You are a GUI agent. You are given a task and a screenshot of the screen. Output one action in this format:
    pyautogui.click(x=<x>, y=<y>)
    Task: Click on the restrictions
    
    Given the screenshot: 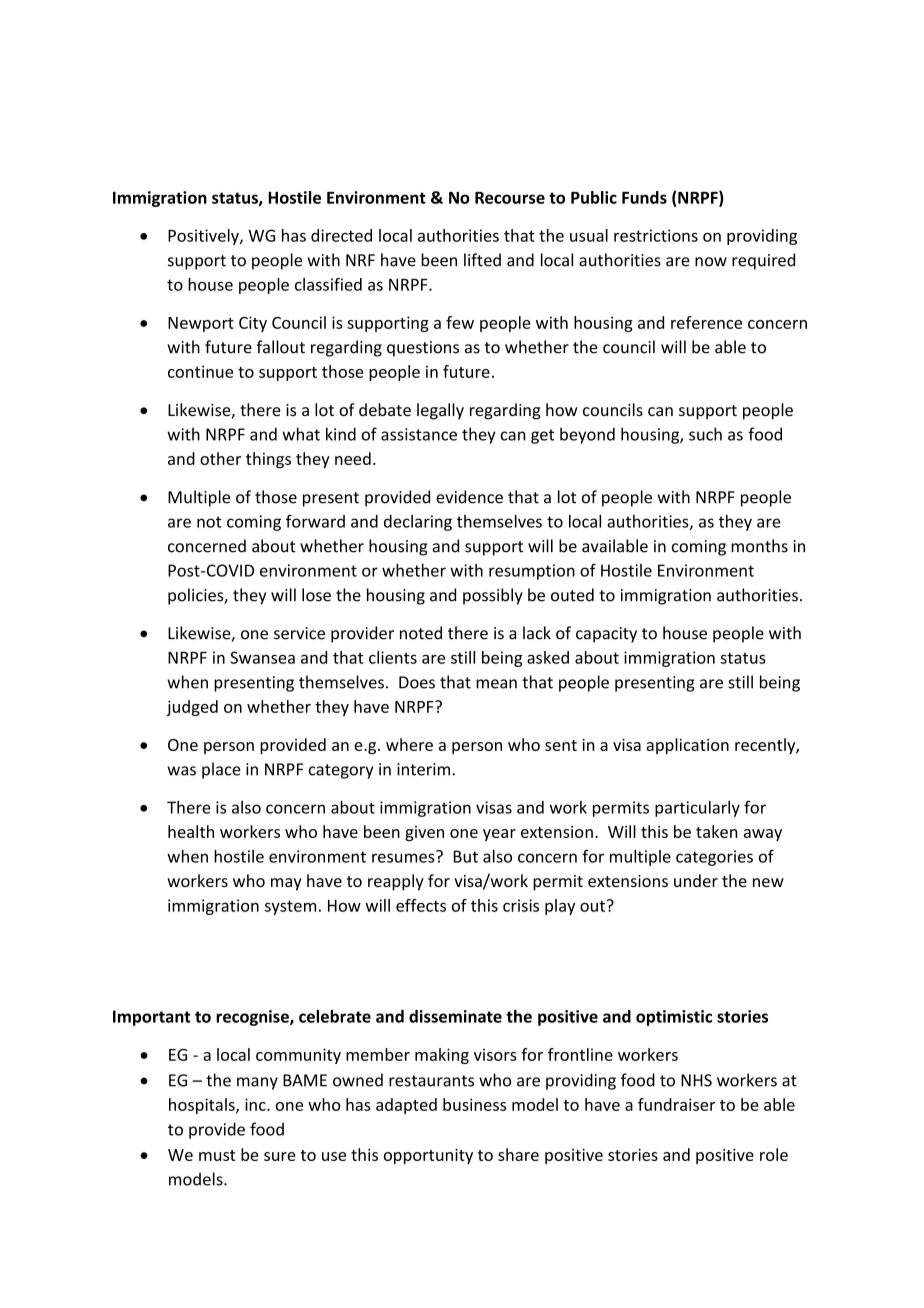 What is the action you would take?
    pyautogui.click(x=656, y=235)
